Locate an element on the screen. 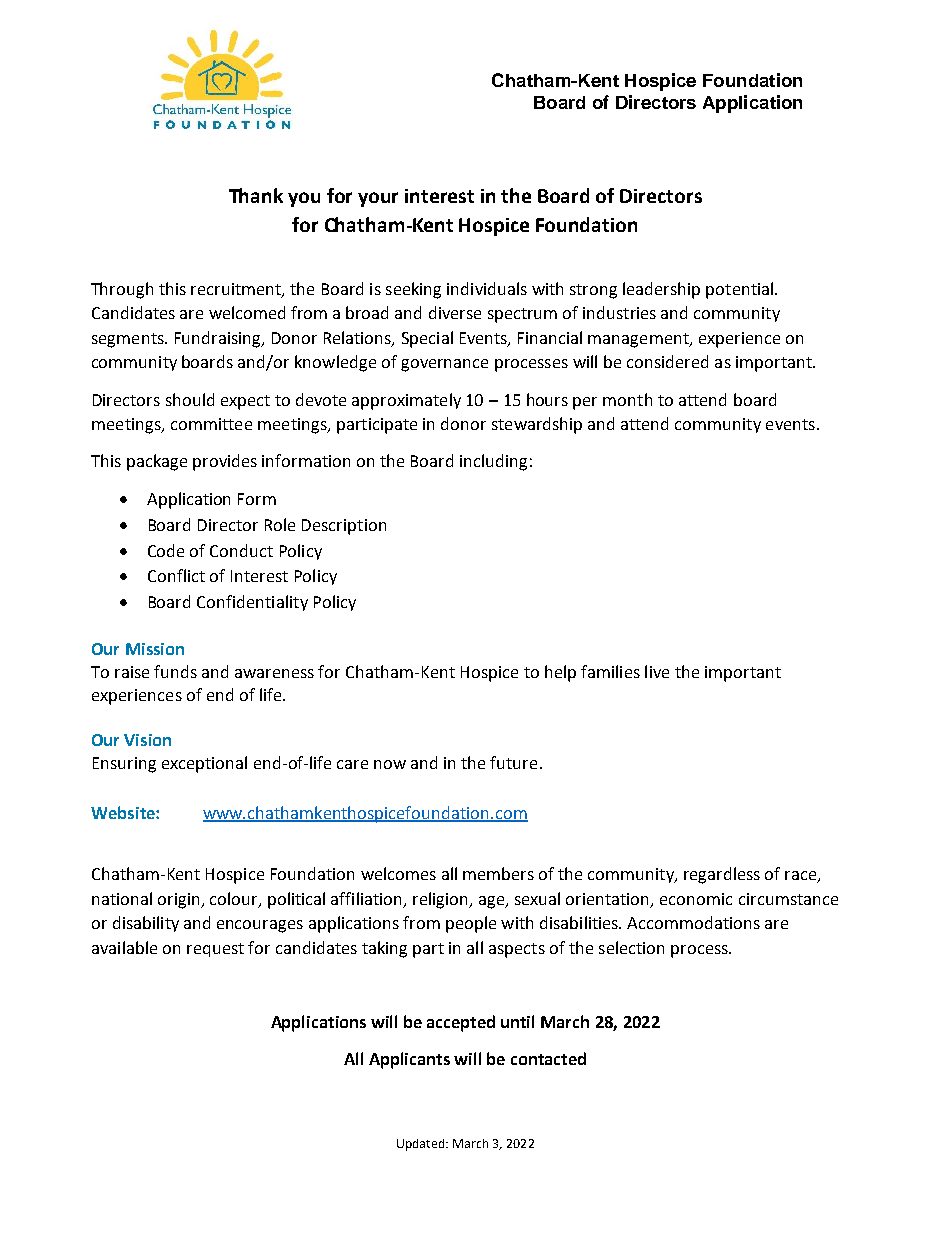  help is located at coordinates (560, 673).
